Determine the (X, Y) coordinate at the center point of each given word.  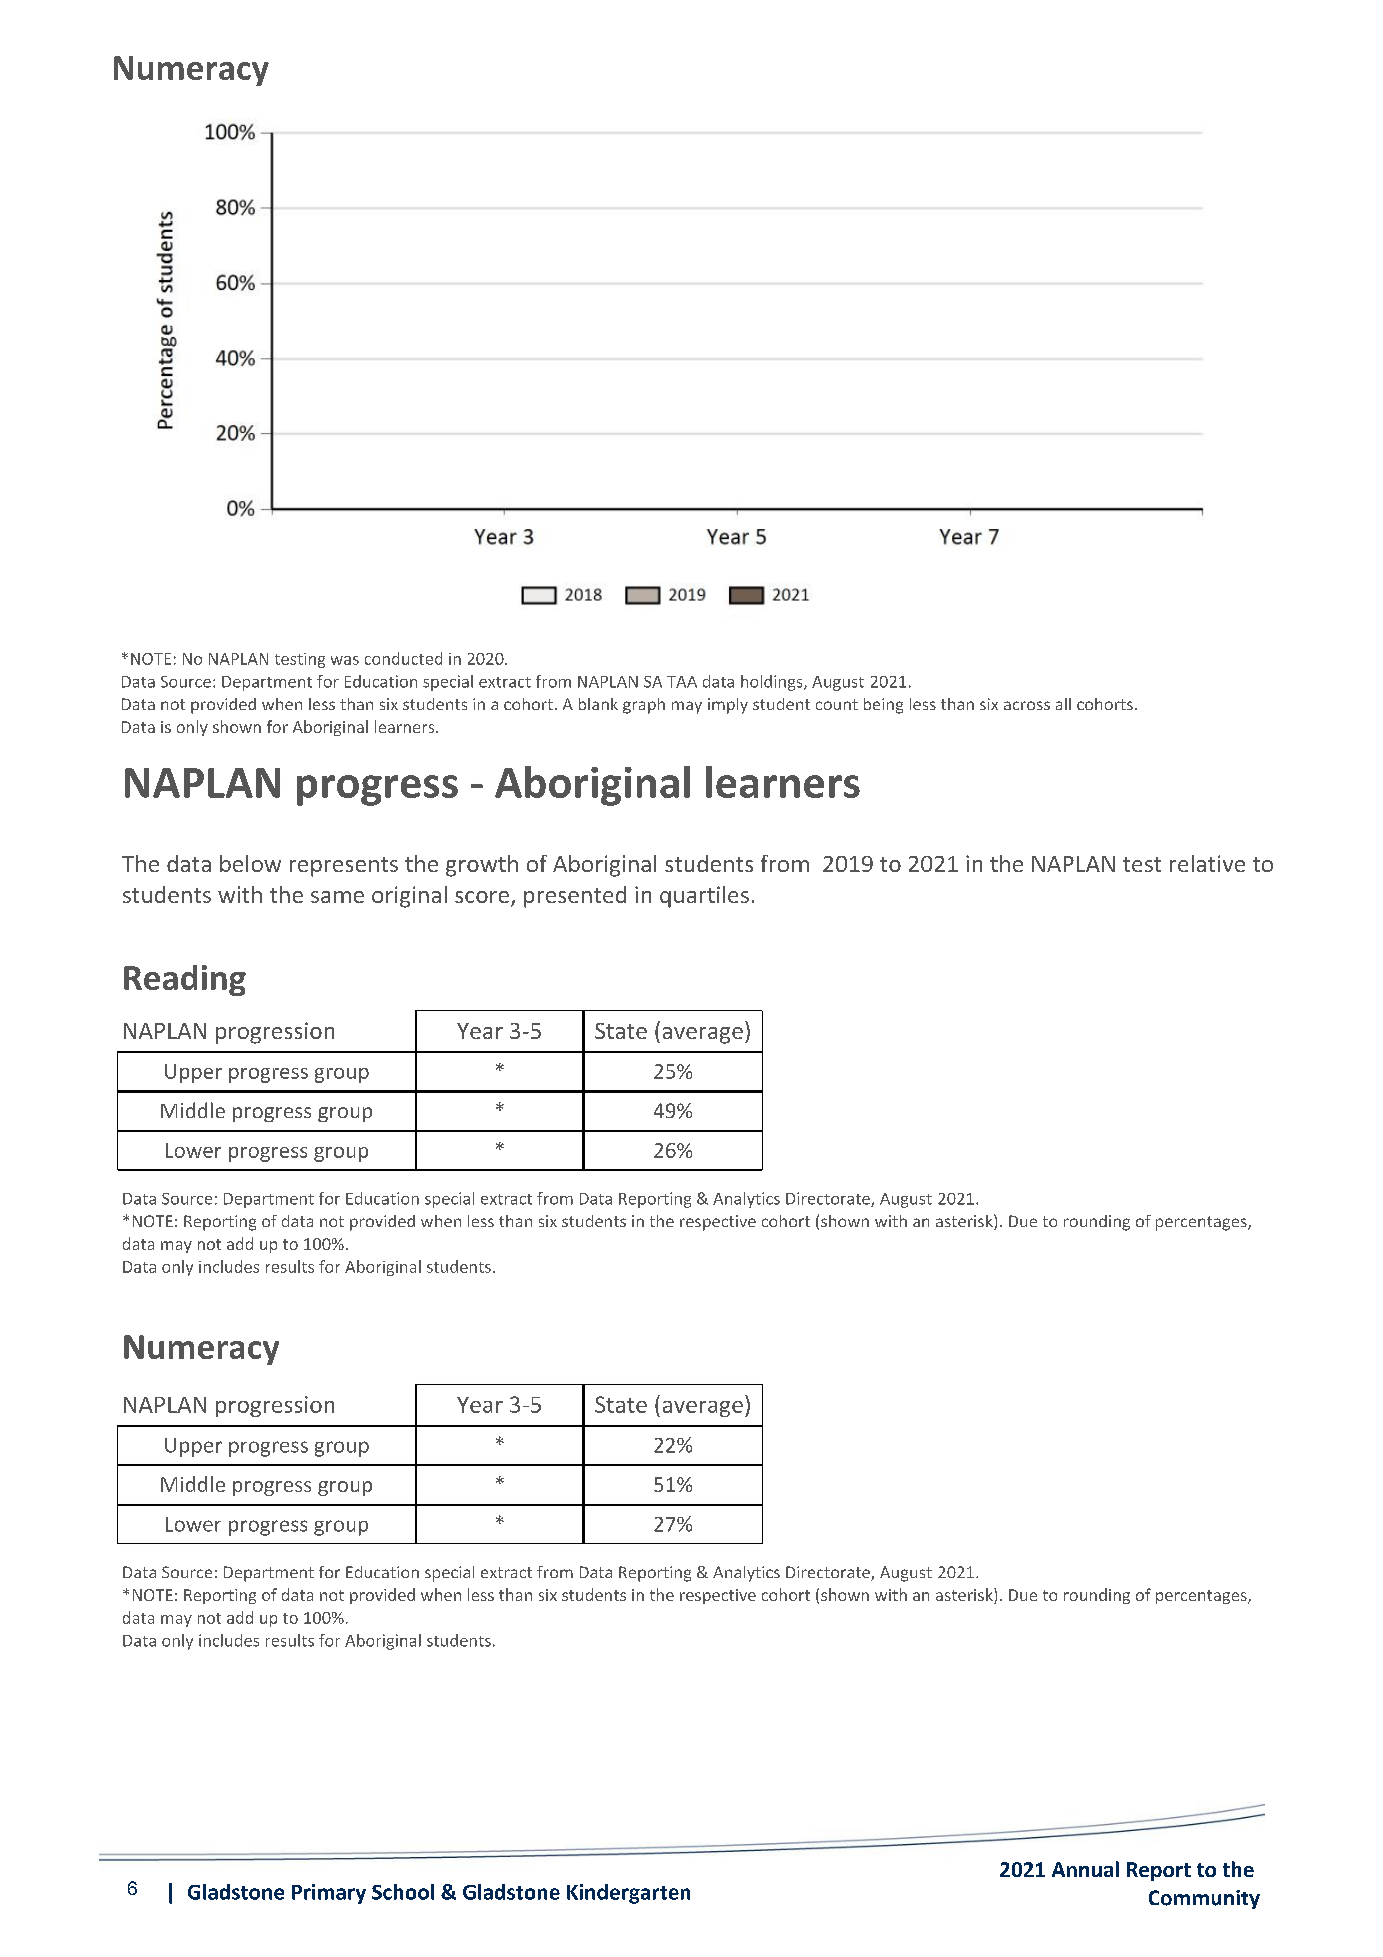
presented (575, 897)
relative (1207, 863)
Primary (329, 1894)
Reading (185, 980)
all (1063, 704)
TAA (682, 682)
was (345, 660)
